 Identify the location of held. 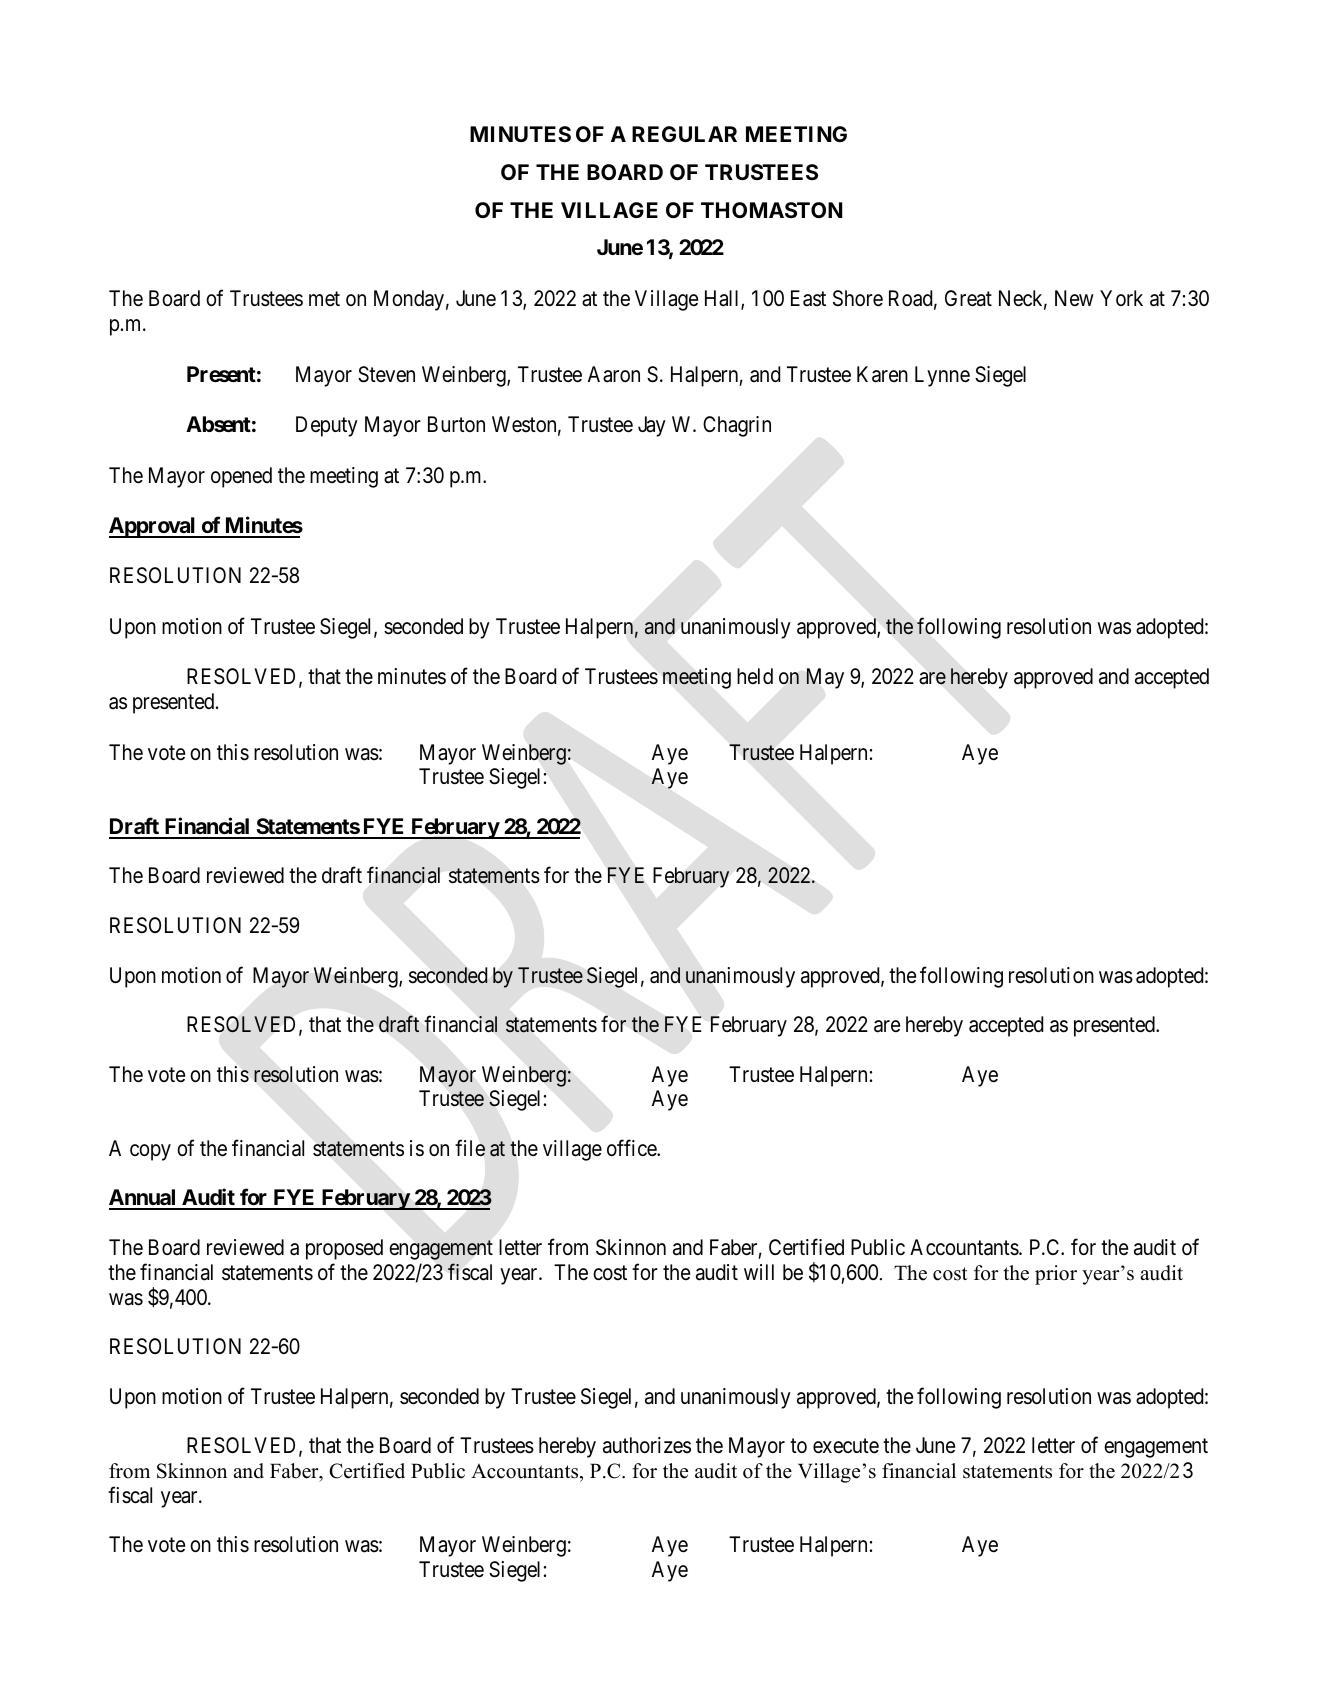
(755, 676).
